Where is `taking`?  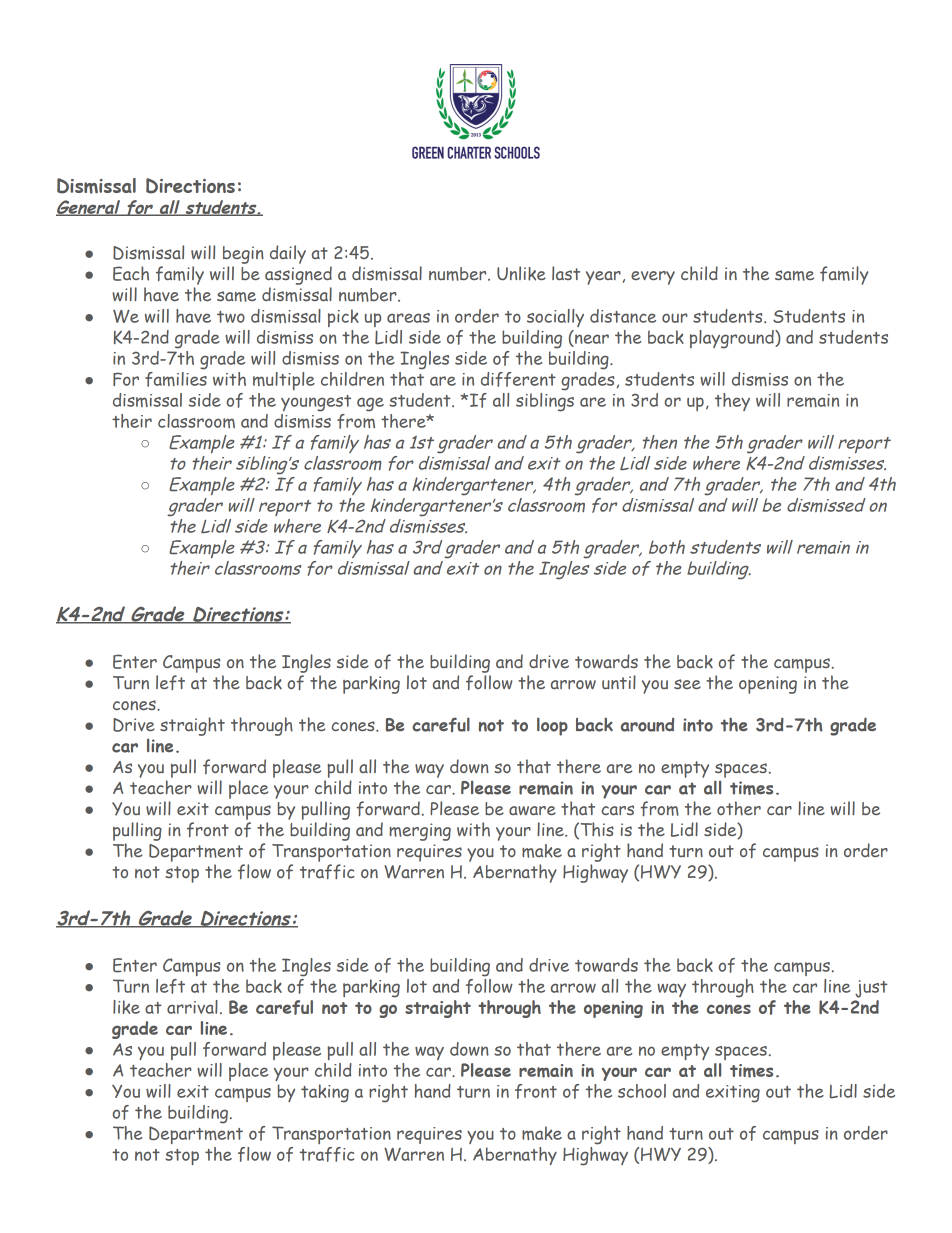
taking is located at coordinates (325, 1093).
